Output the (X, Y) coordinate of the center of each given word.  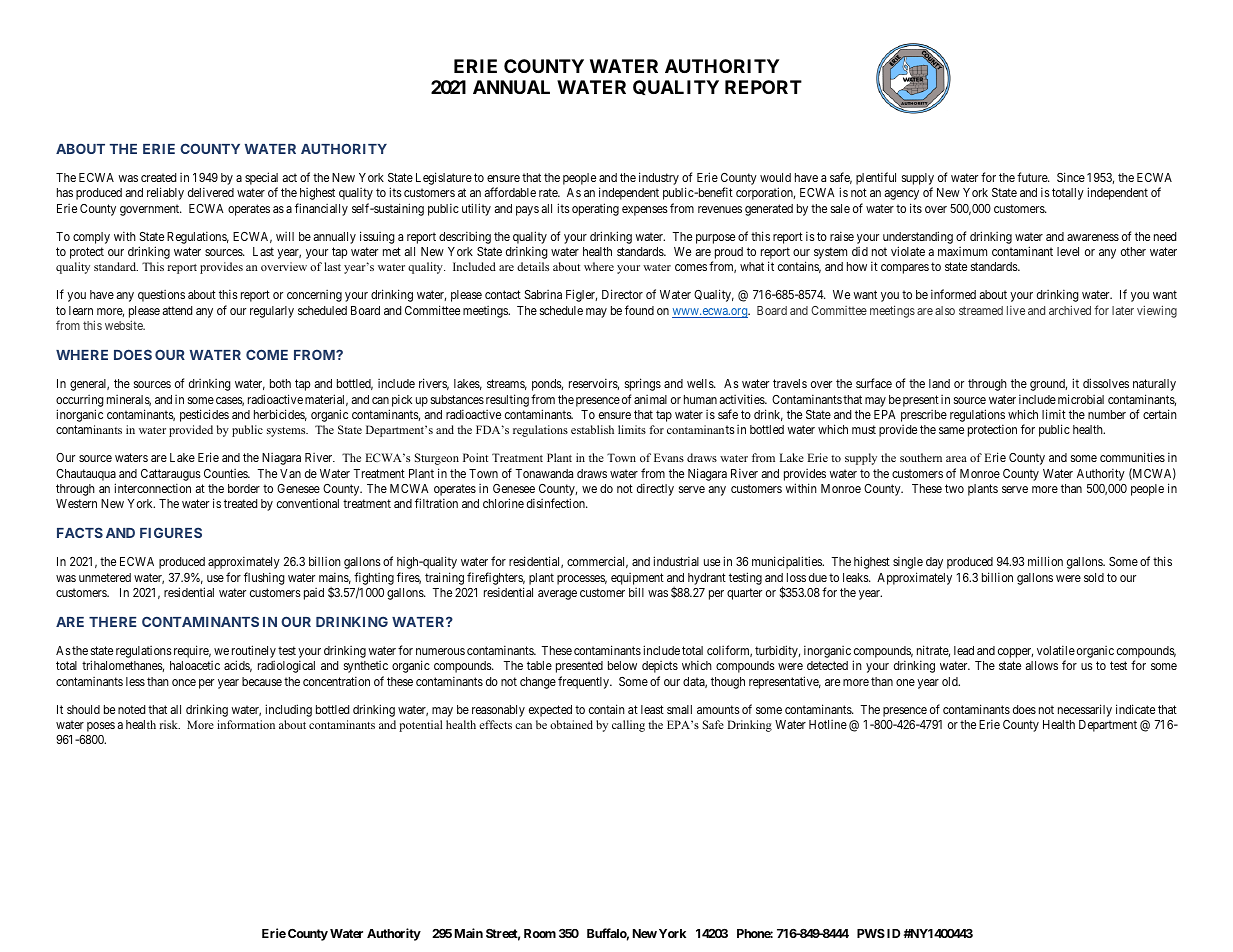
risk (170, 724)
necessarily (1085, 710)
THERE (112, 622)
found (639, 310)
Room (540, 933)
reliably (165, 193)
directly (655, 489)
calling (628, 726)
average (557, 595)
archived (1070, 310)
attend (177, 310)
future (1033, 177)
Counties (226, 473)
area (956, 459)
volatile (1056, 650)
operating (595, 209)
